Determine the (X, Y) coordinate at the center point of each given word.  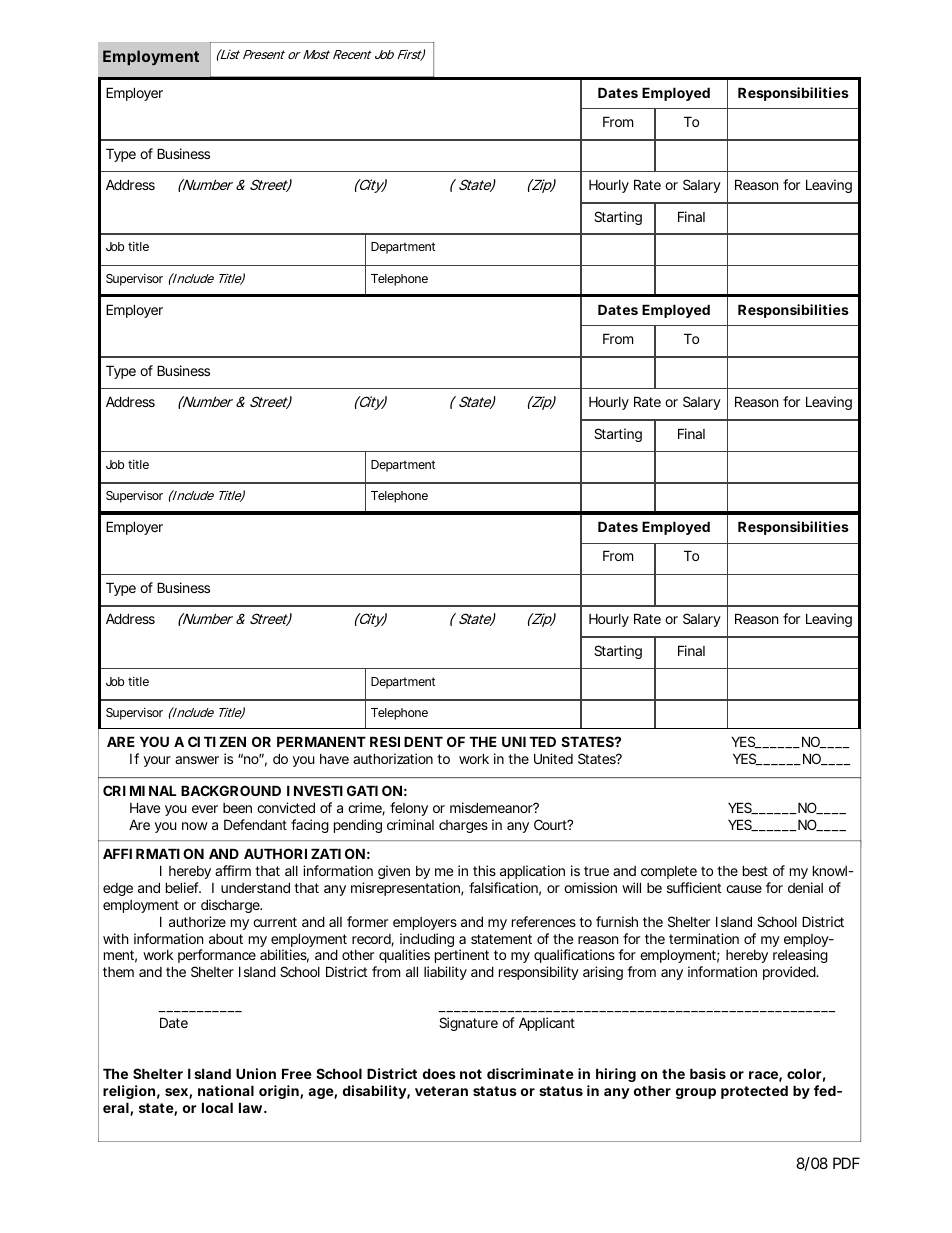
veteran (441, 1091)
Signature (468, 1024)
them (118, 972)
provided (790, 973)
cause (744, 889)
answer (197, 760)
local (217, 1107)
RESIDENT (406, 741)
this (484, 870)
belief (183, 887)
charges (463, 826)
